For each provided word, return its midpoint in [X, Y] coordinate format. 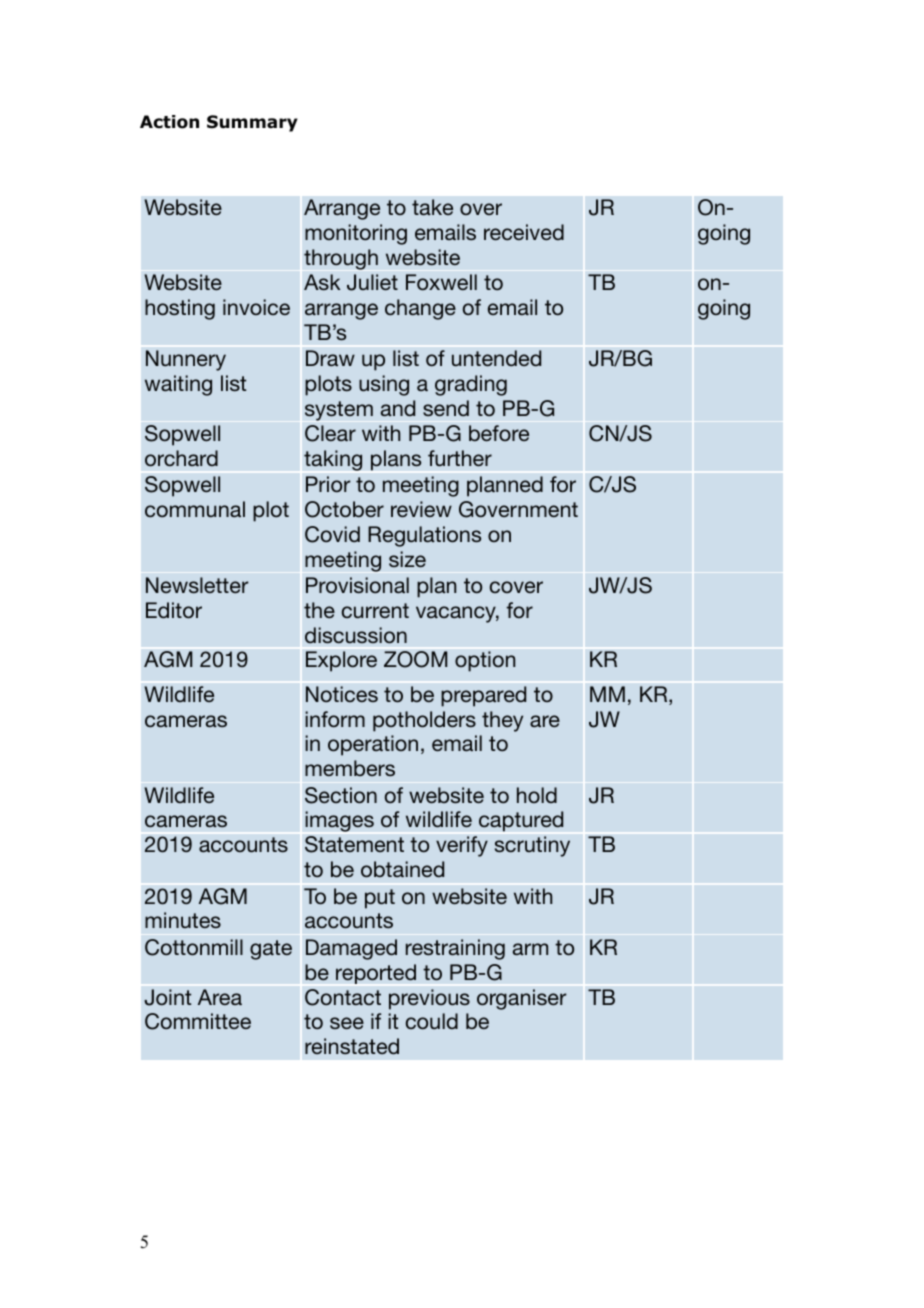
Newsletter [197, 585]
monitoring [356, 234]
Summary [252, 123]
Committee [198, 1021]
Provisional [357, 585]
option [485, 661]
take [432, 207]
